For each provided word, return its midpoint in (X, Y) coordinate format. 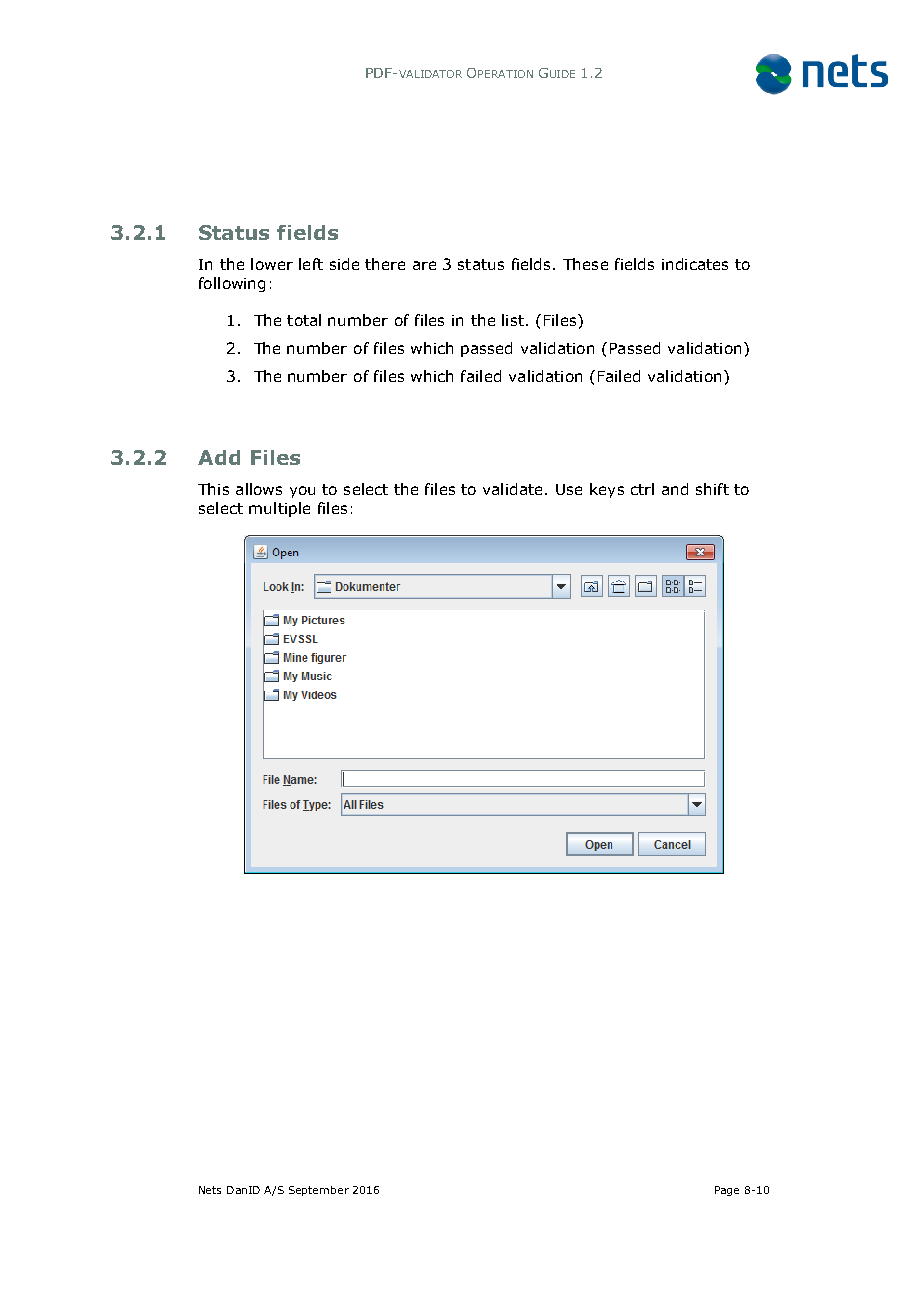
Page (727, 1191)
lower (272, 264)
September (319, 1191)
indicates (695, 264)
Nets (210, 1190)
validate (512, 489)
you (302, 492)
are (424, 265)
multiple (279, 509)
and (675, 489)
